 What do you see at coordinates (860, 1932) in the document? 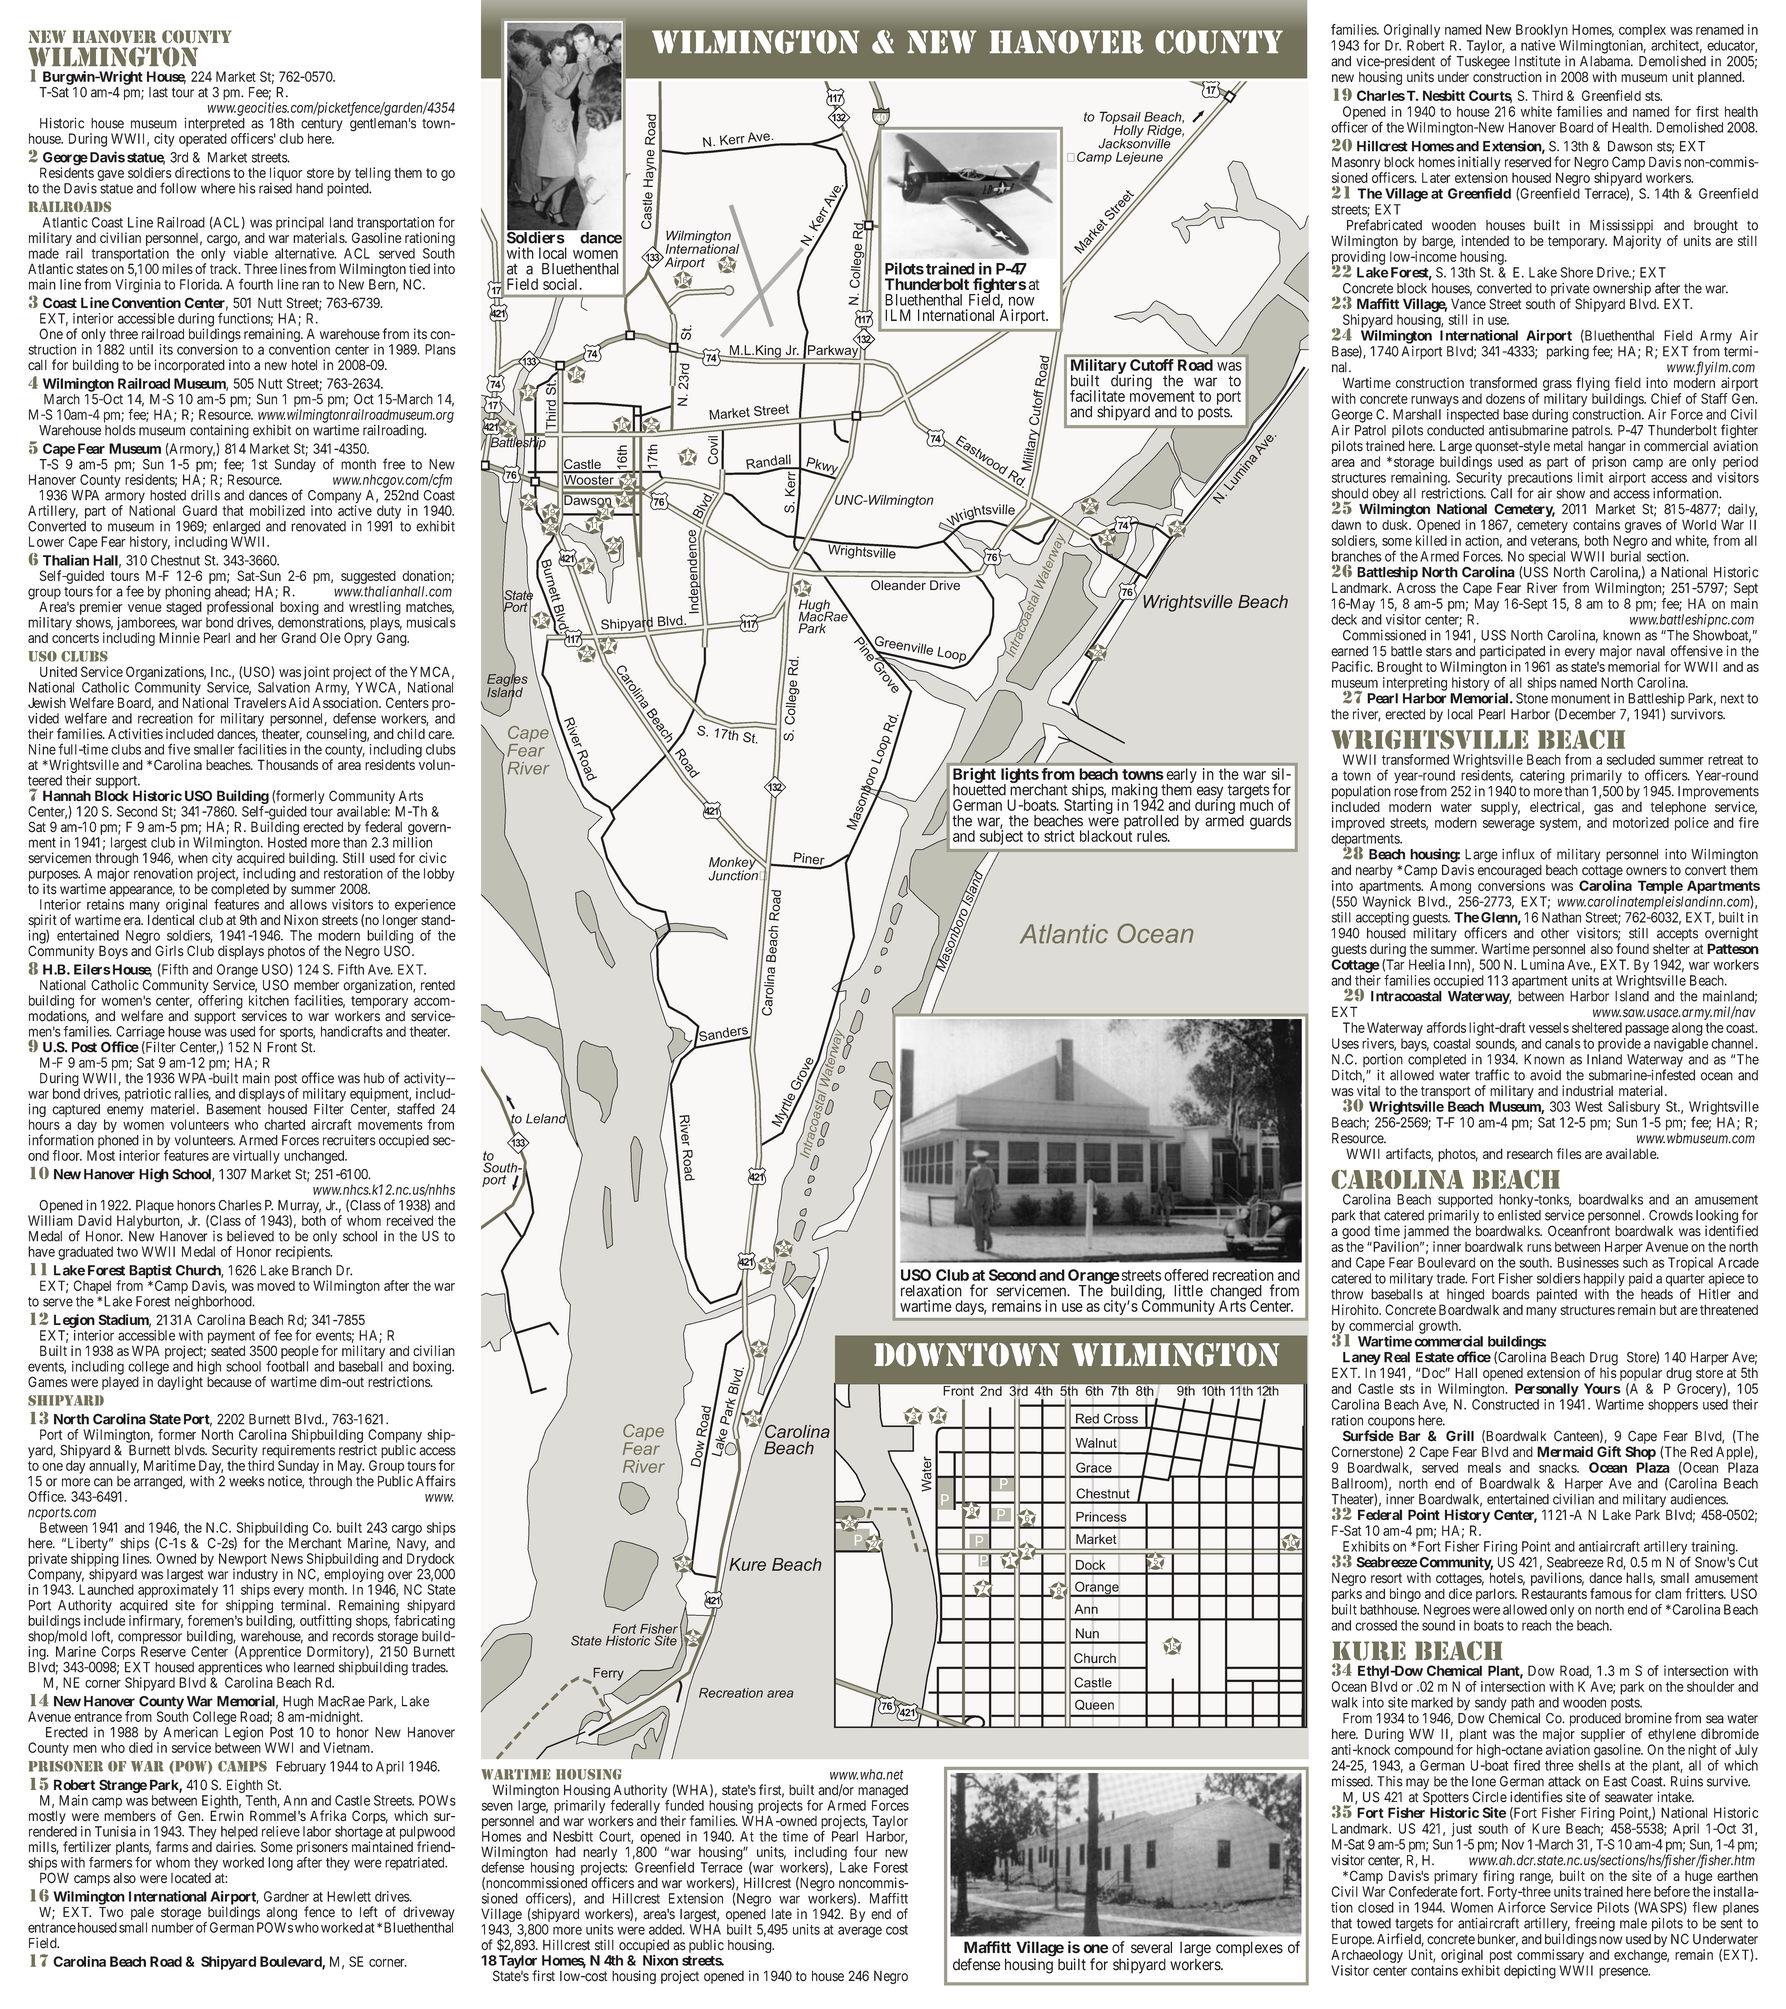
I see `average` at bounding box center [860, 1932].
